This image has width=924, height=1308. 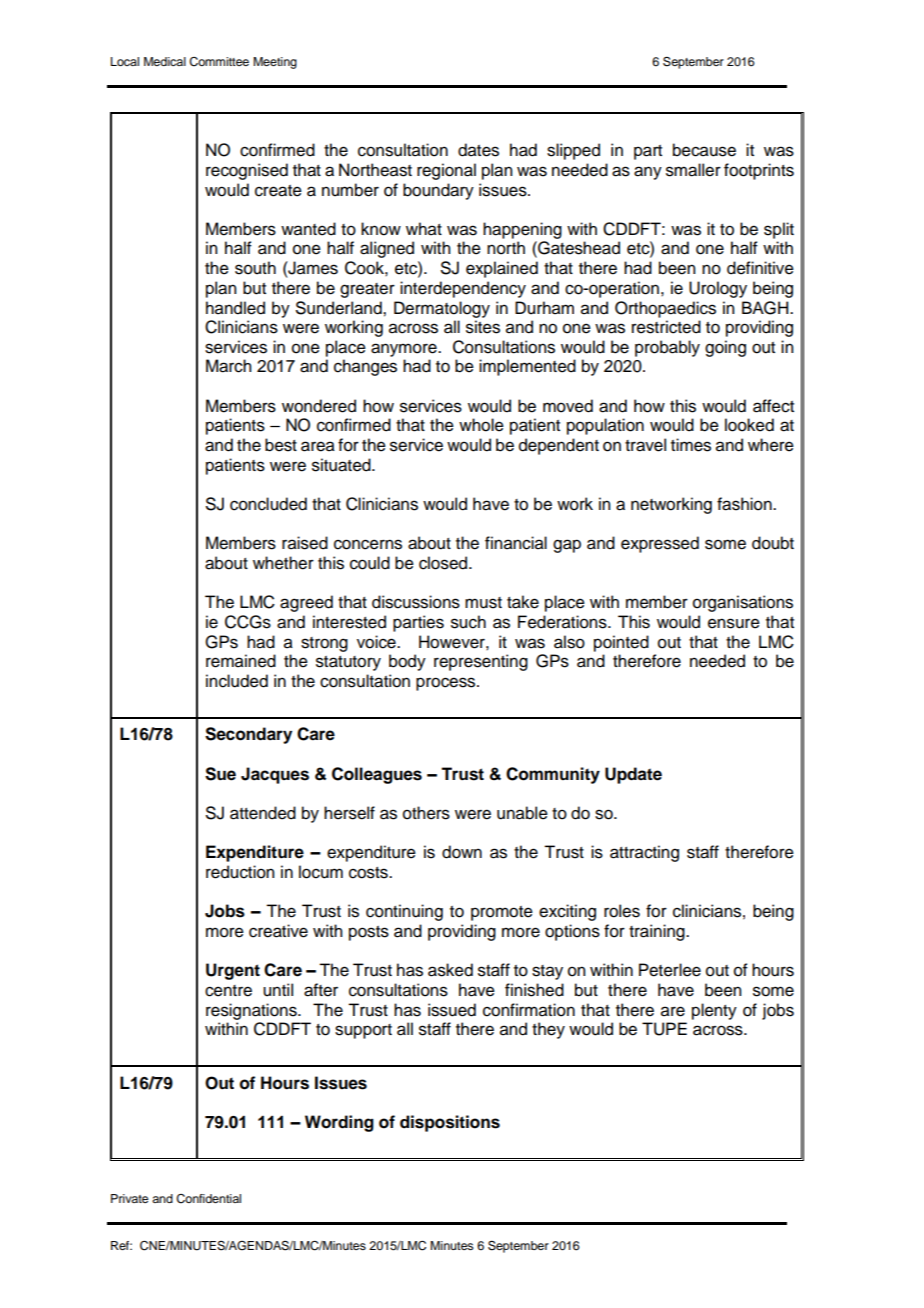 I want to click on Committee, so click(x=219, y=62).
